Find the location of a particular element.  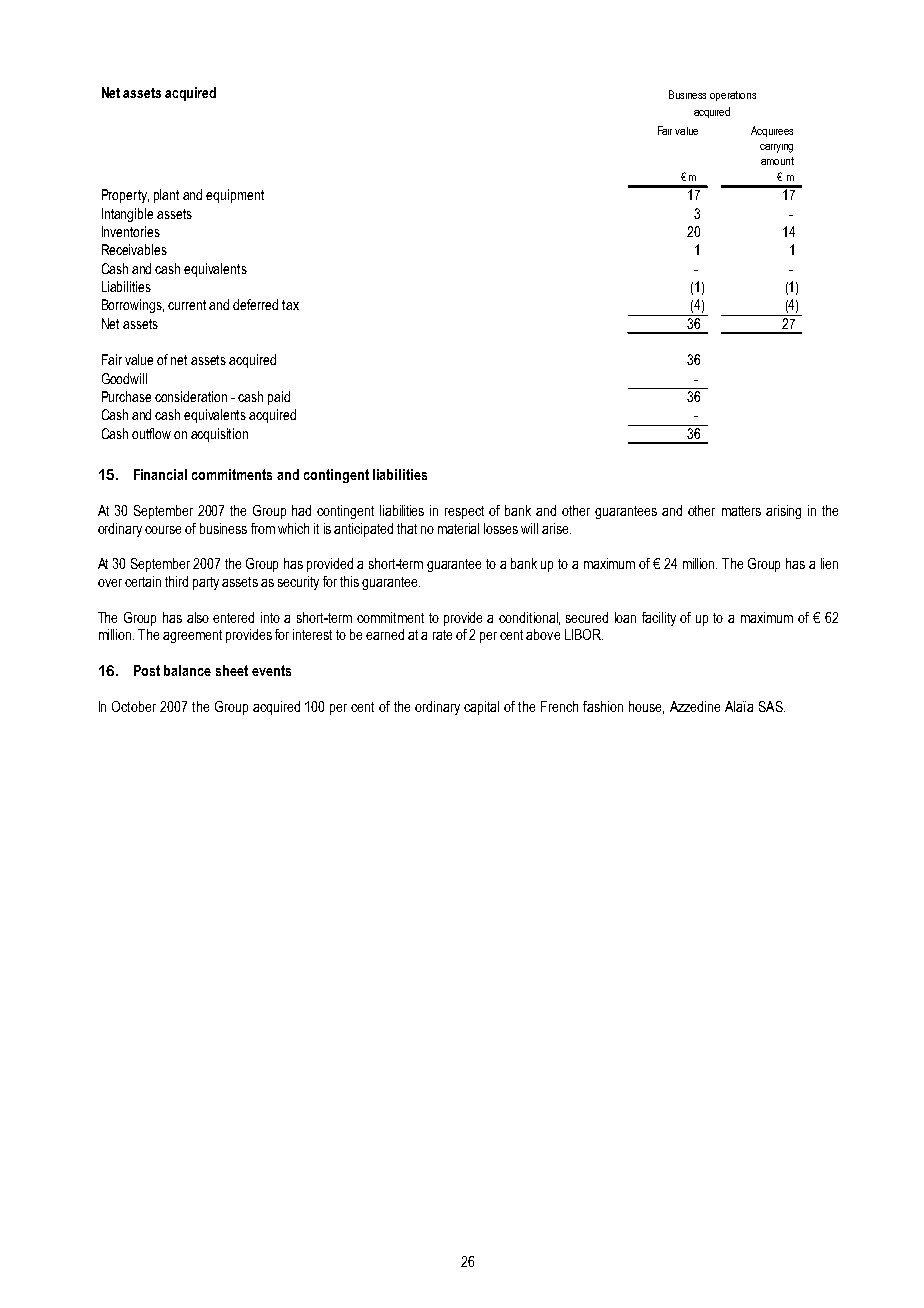

matters is located at coordinates (741, 511).
